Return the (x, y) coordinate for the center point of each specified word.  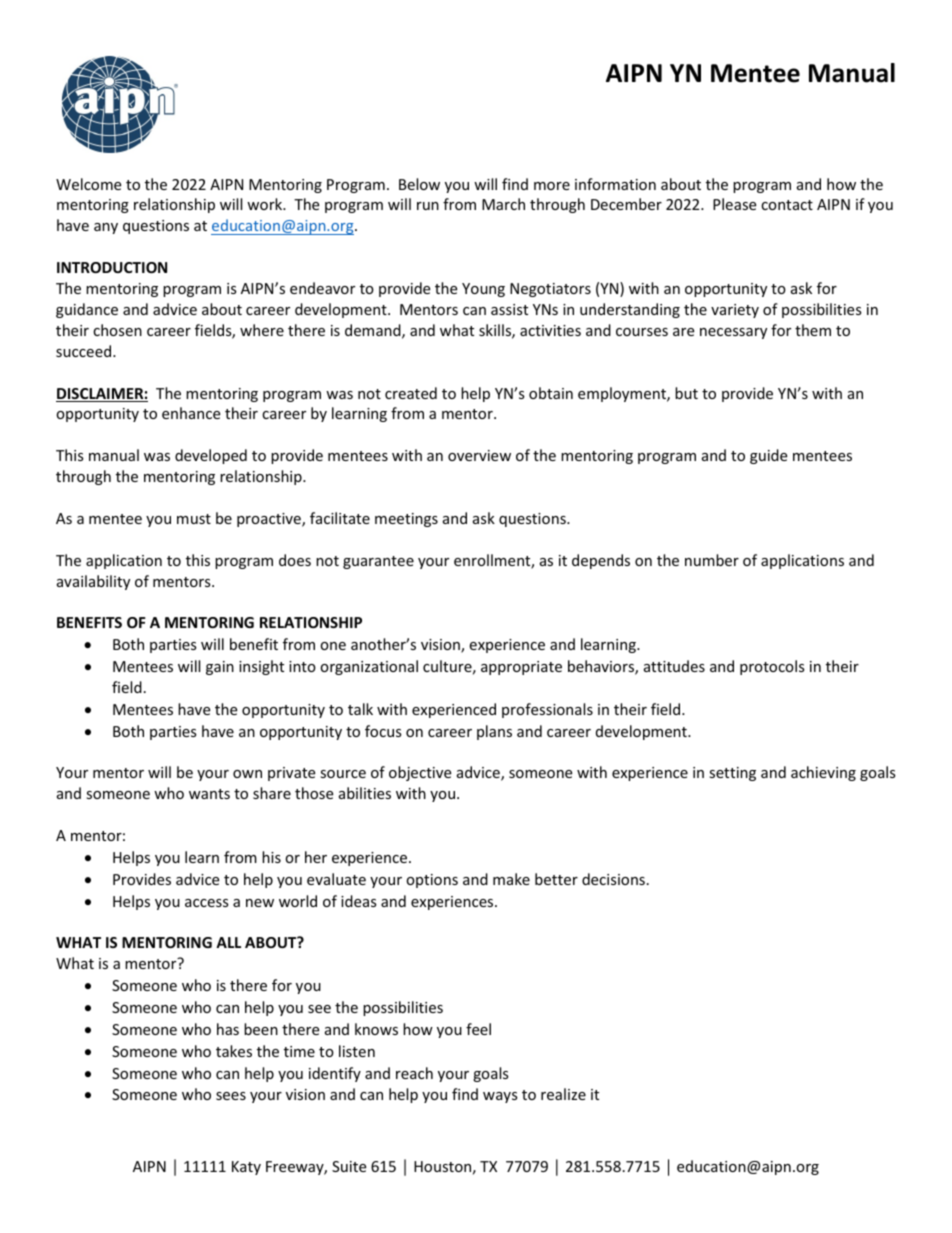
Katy (246, 1168)
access (207, 903)
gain (220, 668)
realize (563, 1094)
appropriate (521, 668)
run (428, 206)
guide (768, 456)
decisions (613, 879)
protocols (772, 667)
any (106, 228)
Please (734, 204)
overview (479, 455)
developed (211, 456)
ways (500, 1097)
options (432, 881)
